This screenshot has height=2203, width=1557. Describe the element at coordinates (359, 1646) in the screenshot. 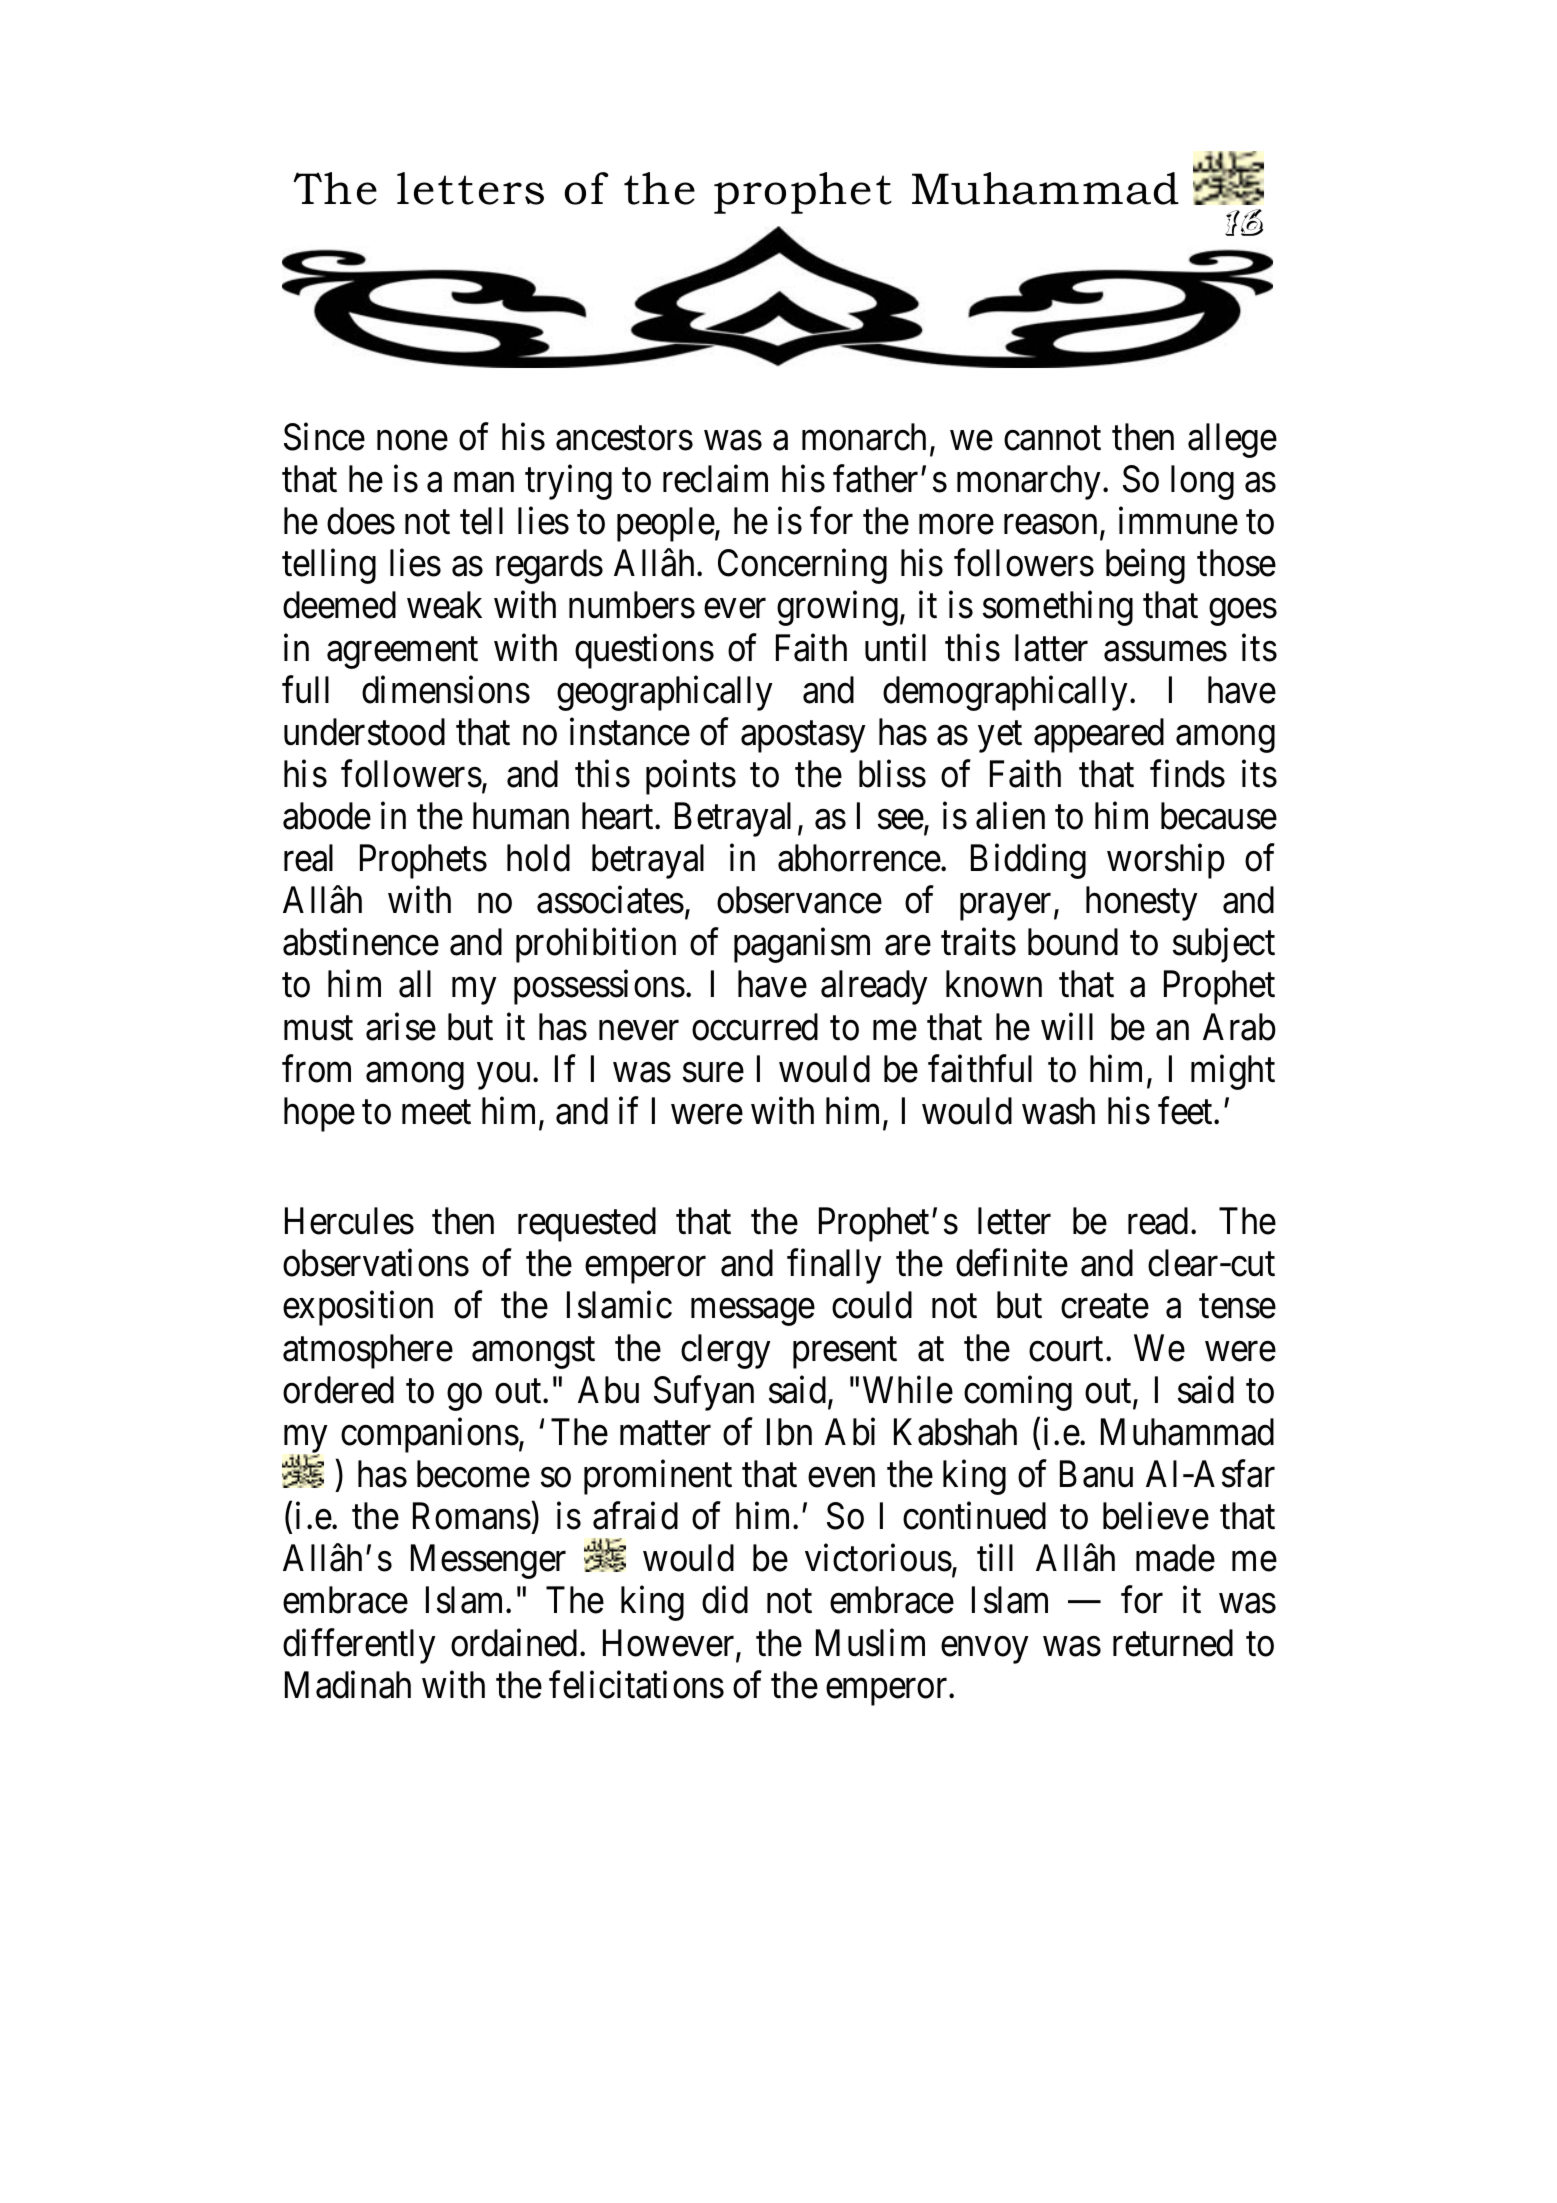

I see `differently` at that location.
